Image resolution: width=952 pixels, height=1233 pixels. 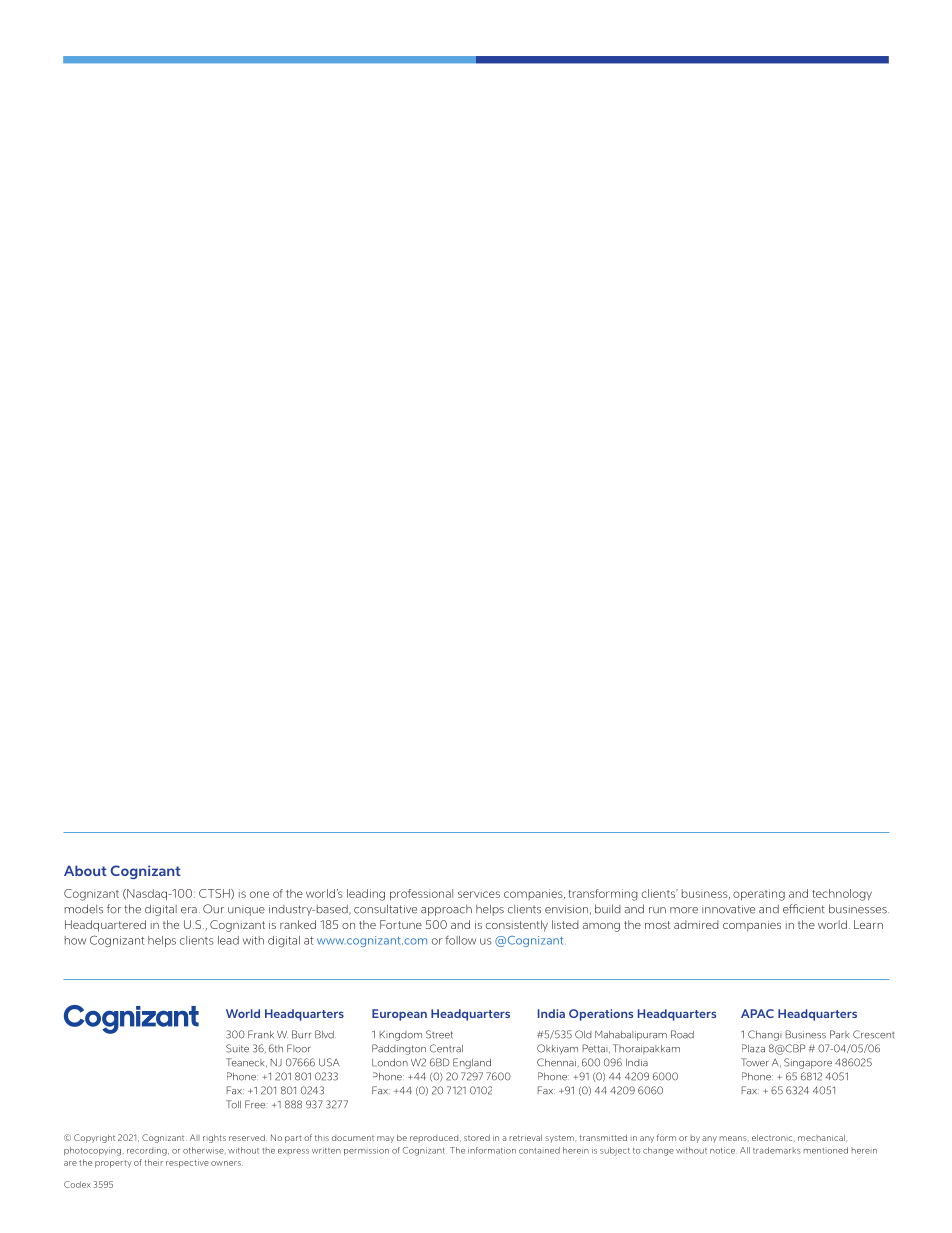 What do you see at coordinates (85, 870) in the screenshot?
I see `About` at bounding box center [85, 870].
